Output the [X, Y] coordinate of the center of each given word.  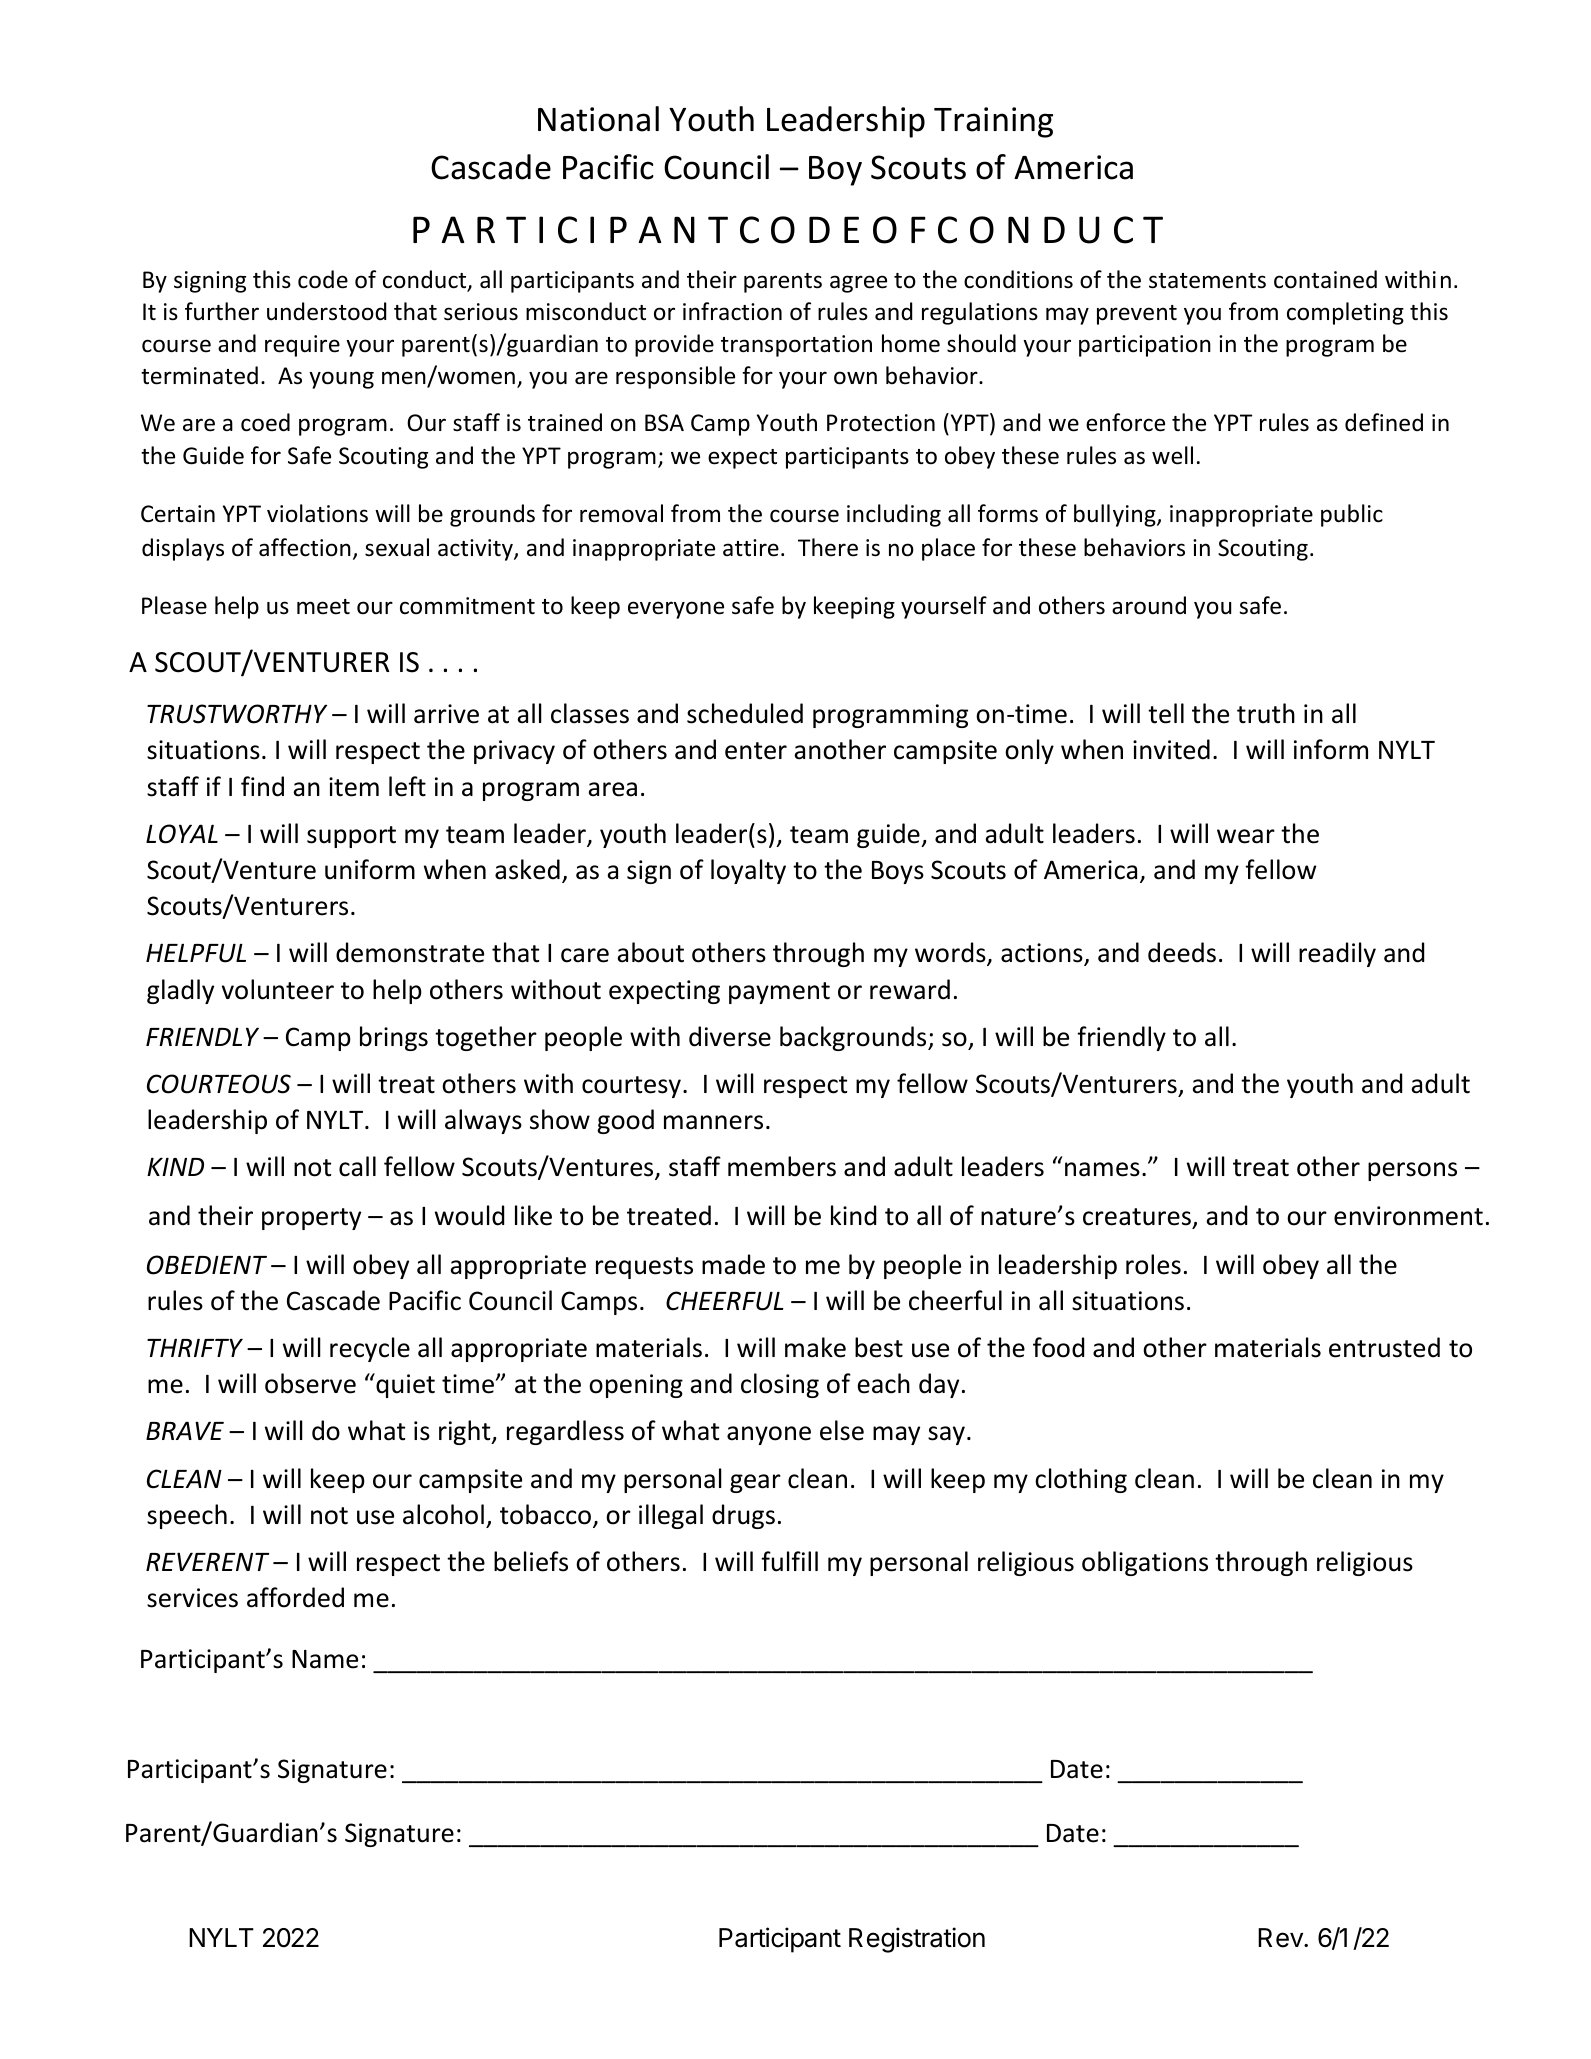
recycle [370, 1349]
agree [858, 284]
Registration [917, 1940]
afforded [295, 1597]
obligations [1145, 1563]
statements [1207, 281]
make [815, 1347]
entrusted [1384, 1347]
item [354, 787]
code [323, 279]
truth [1266, 713]
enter [756, 751]
